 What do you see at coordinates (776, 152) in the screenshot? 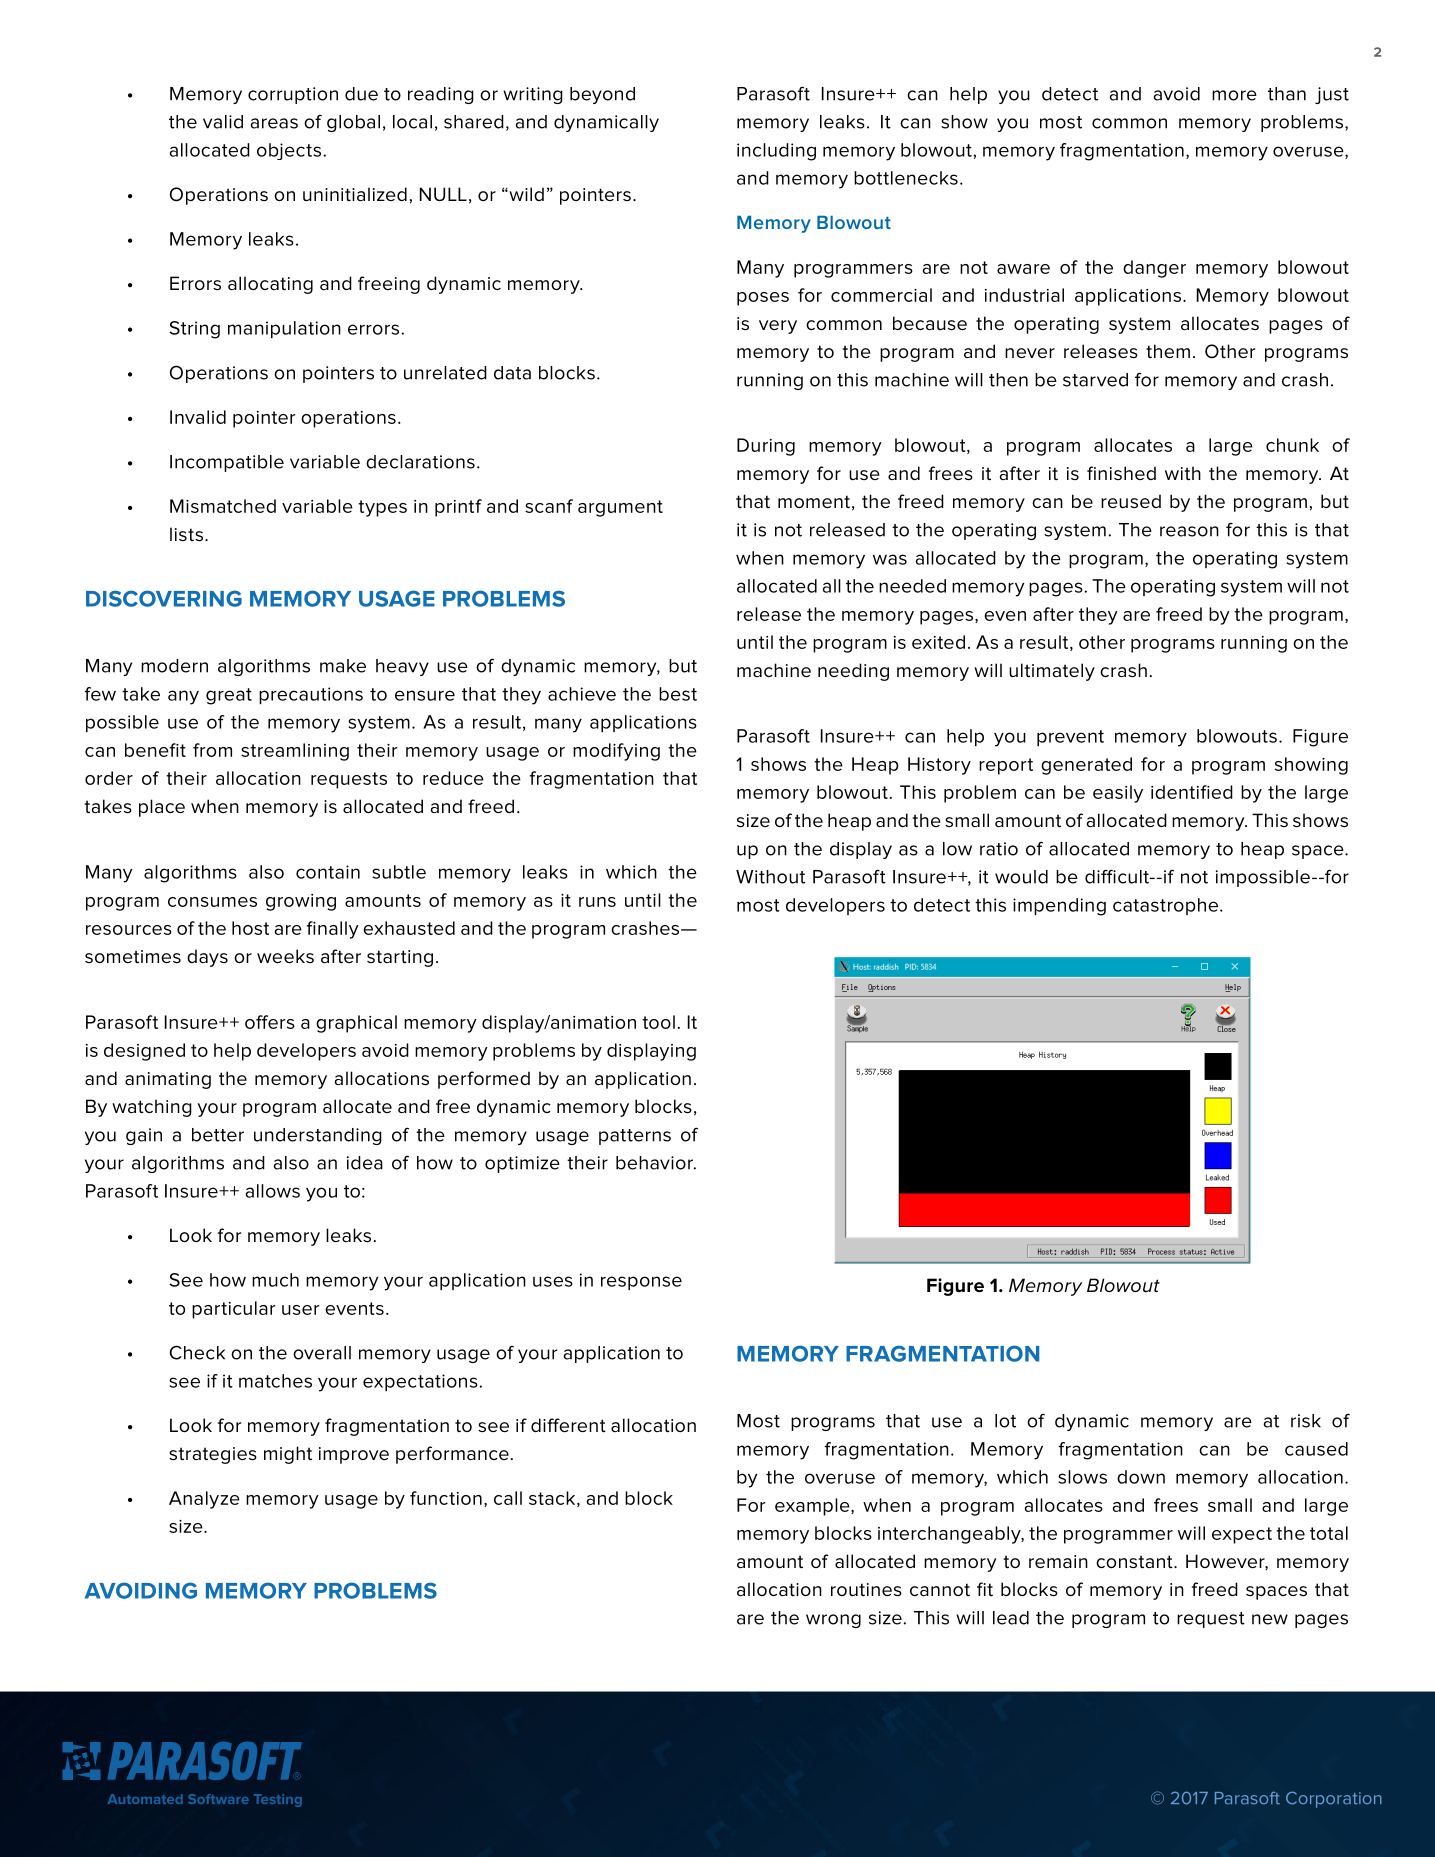
I see `including` at bounding box center [776, 152].
